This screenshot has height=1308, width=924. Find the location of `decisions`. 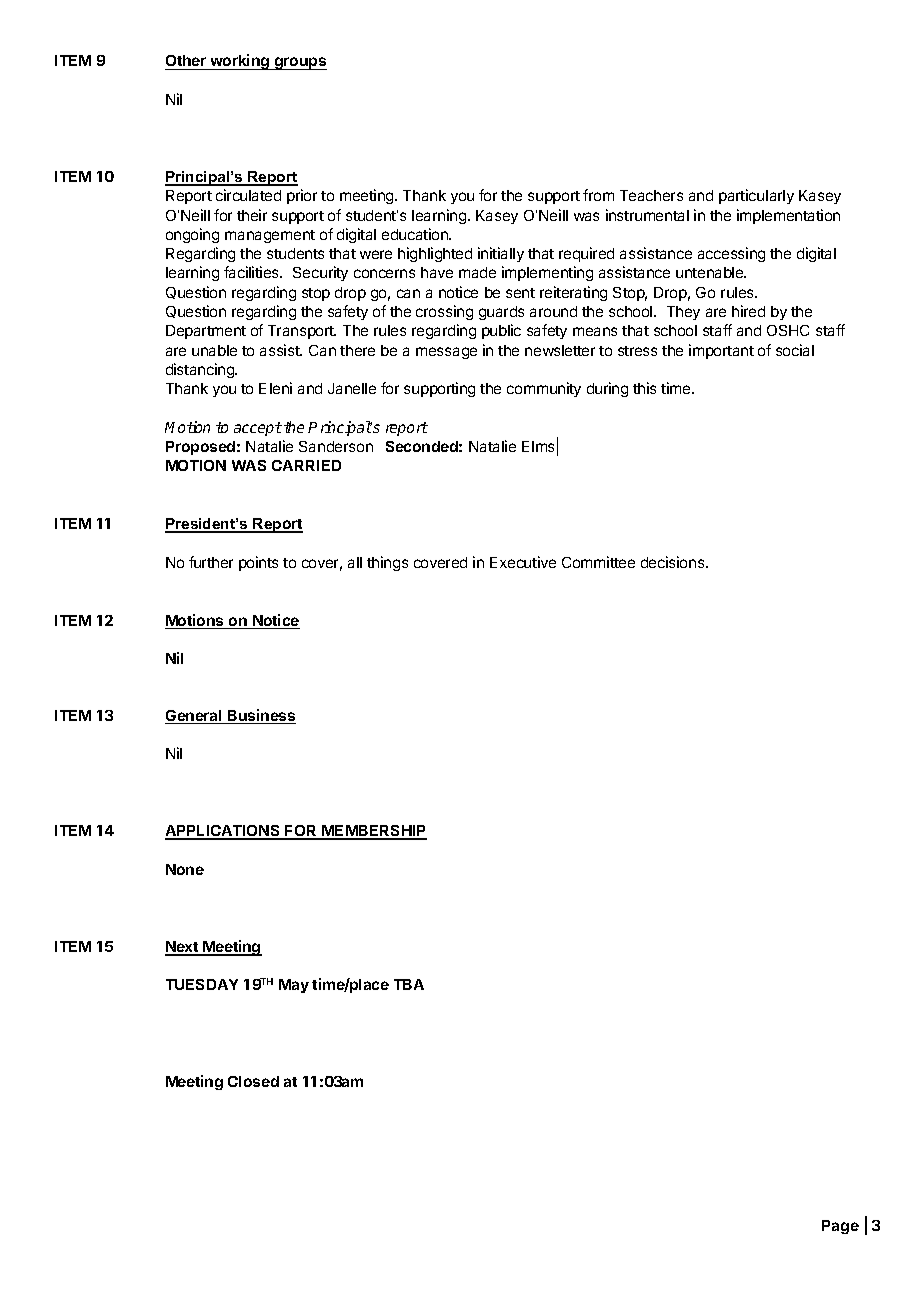

decisions is located at coordinates (674, 562).
